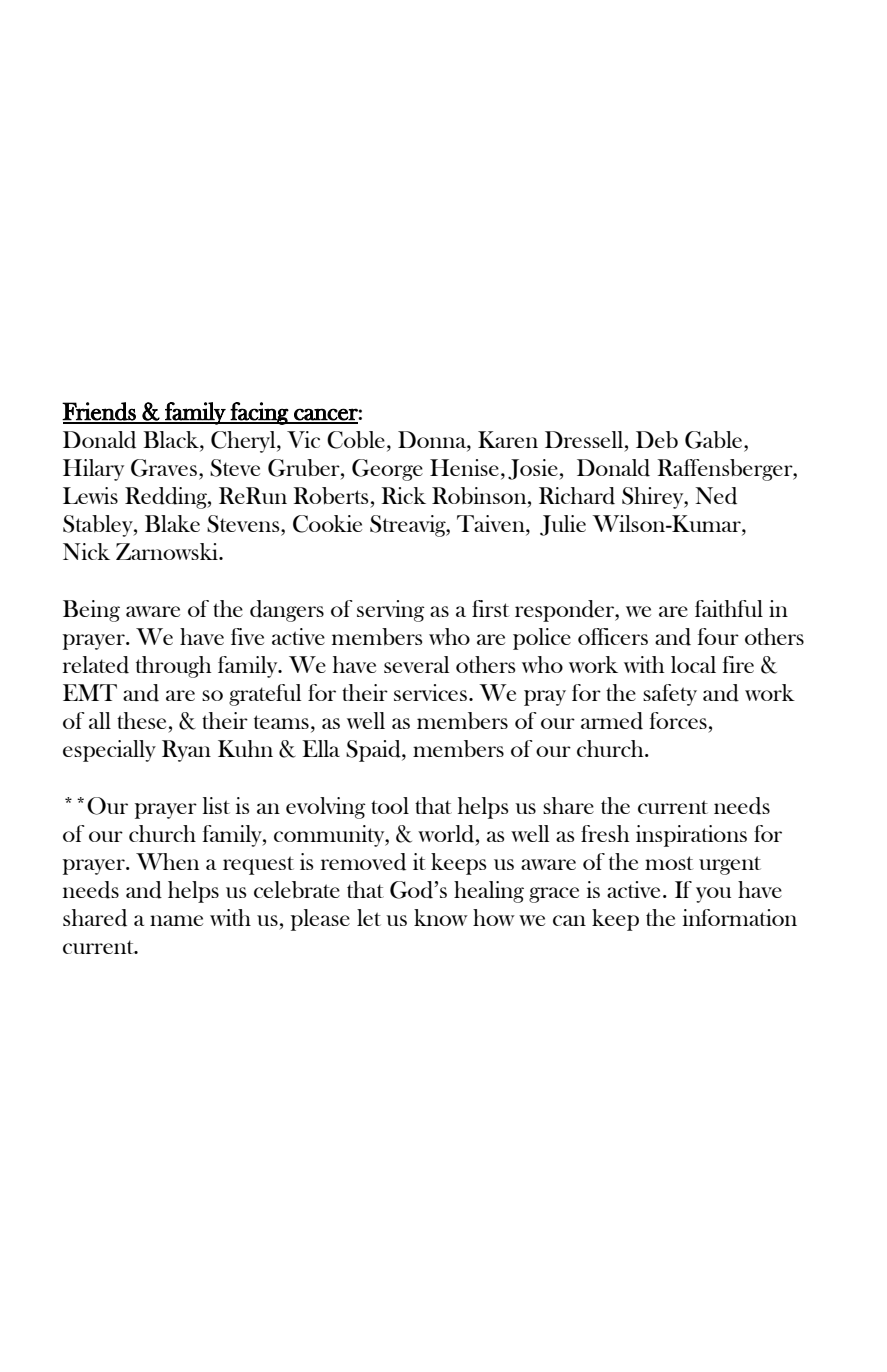  Describe the element at coordinates (713, 895) in the image. I see `you` at that location.
